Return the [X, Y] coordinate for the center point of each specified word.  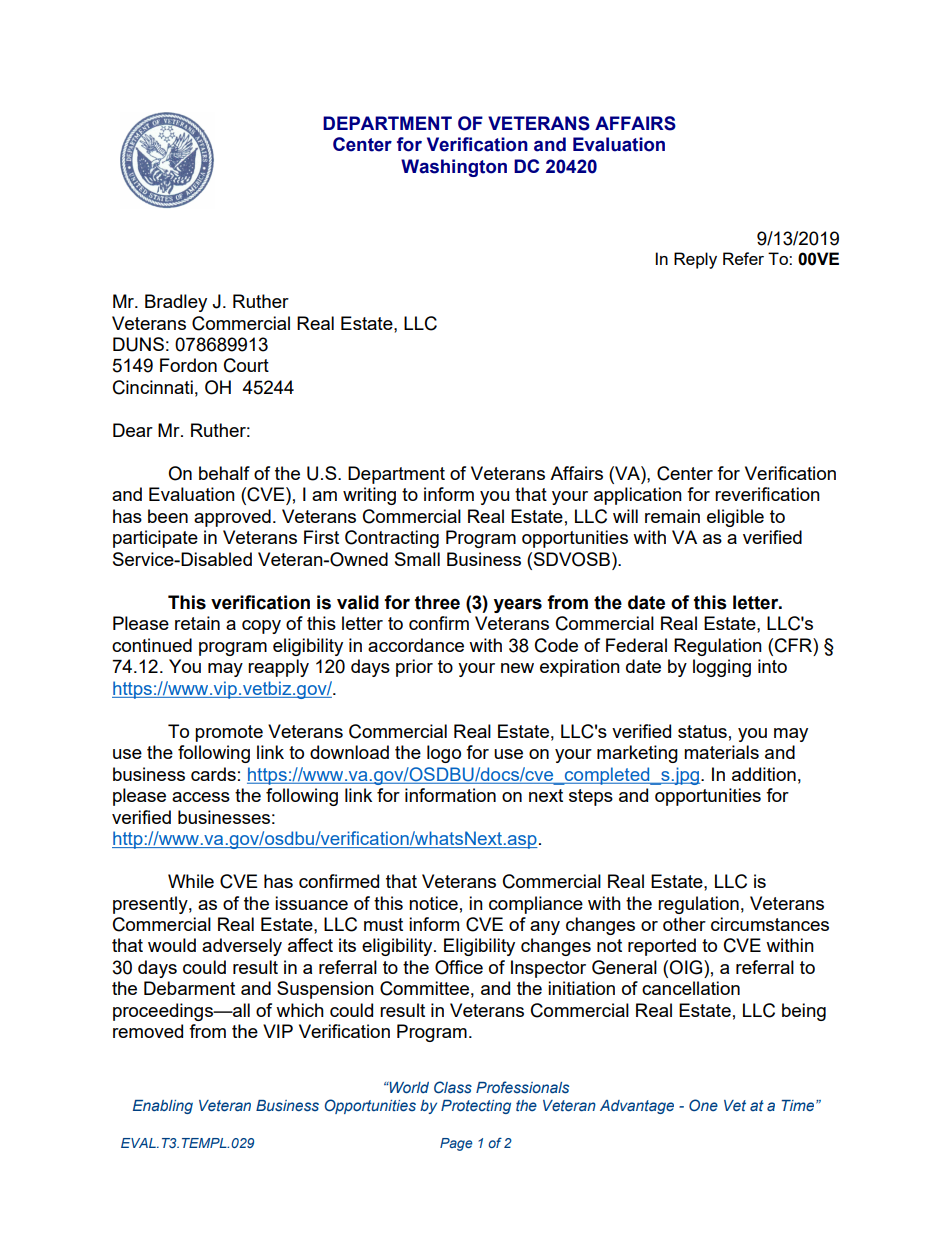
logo [444, 754]
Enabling [163, 1107]
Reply [695, 260]
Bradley [176, 303]
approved [232, 518]
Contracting [392, 539]
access [201, 797]
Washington [454, 168]
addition [764, 774]
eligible [735, 518]
